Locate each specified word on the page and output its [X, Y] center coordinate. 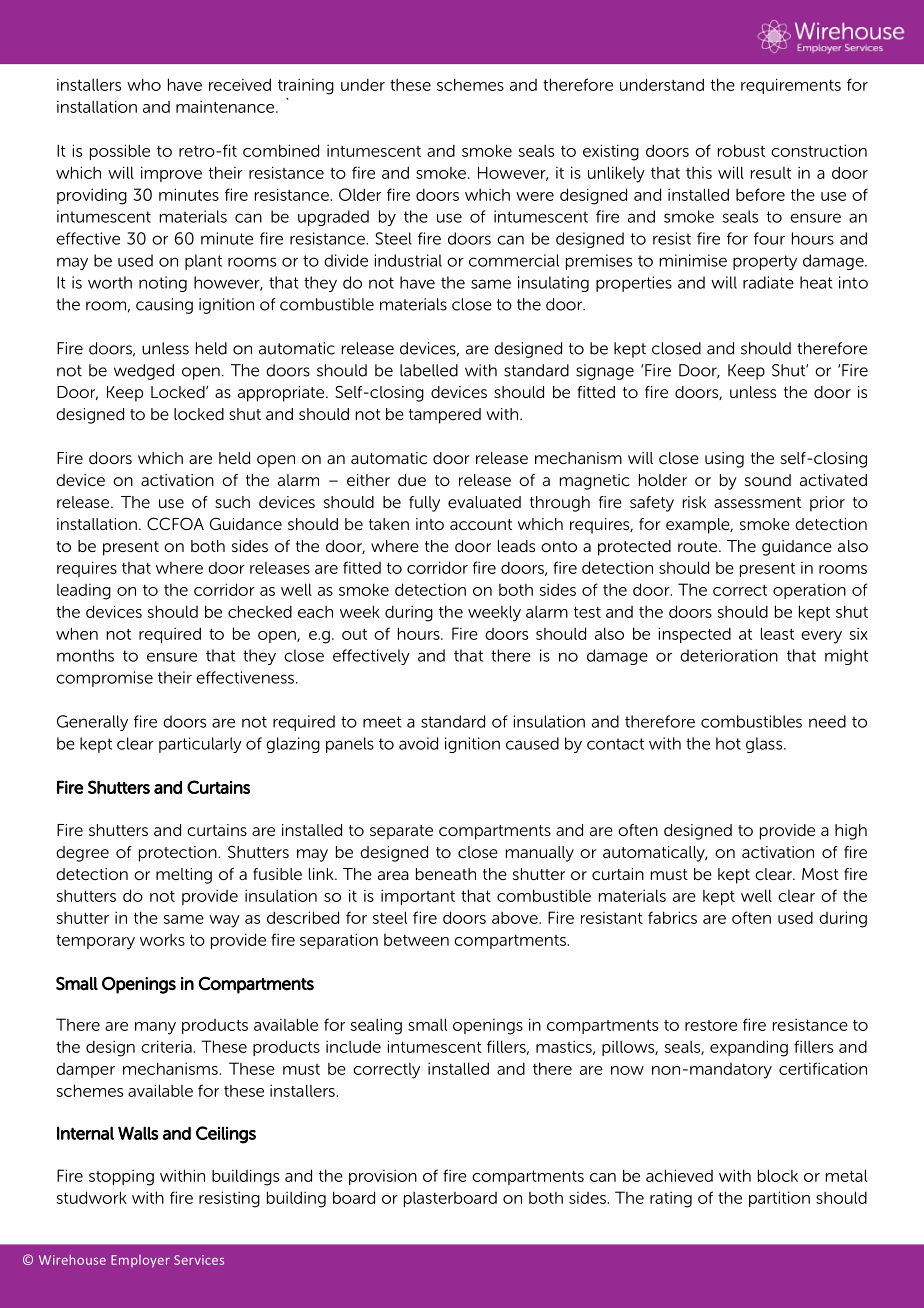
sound [768, 480]
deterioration [729, 655]
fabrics [672, 917]
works [162, 940]
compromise [104, 679]
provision [383, 1177]
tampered [445, 416]
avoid [418, 743]
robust [741, 150]
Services [199, 1260]
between [416, 940]
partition [779, 1199]
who [144, 84]
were [535, 196]
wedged [144, 372]
